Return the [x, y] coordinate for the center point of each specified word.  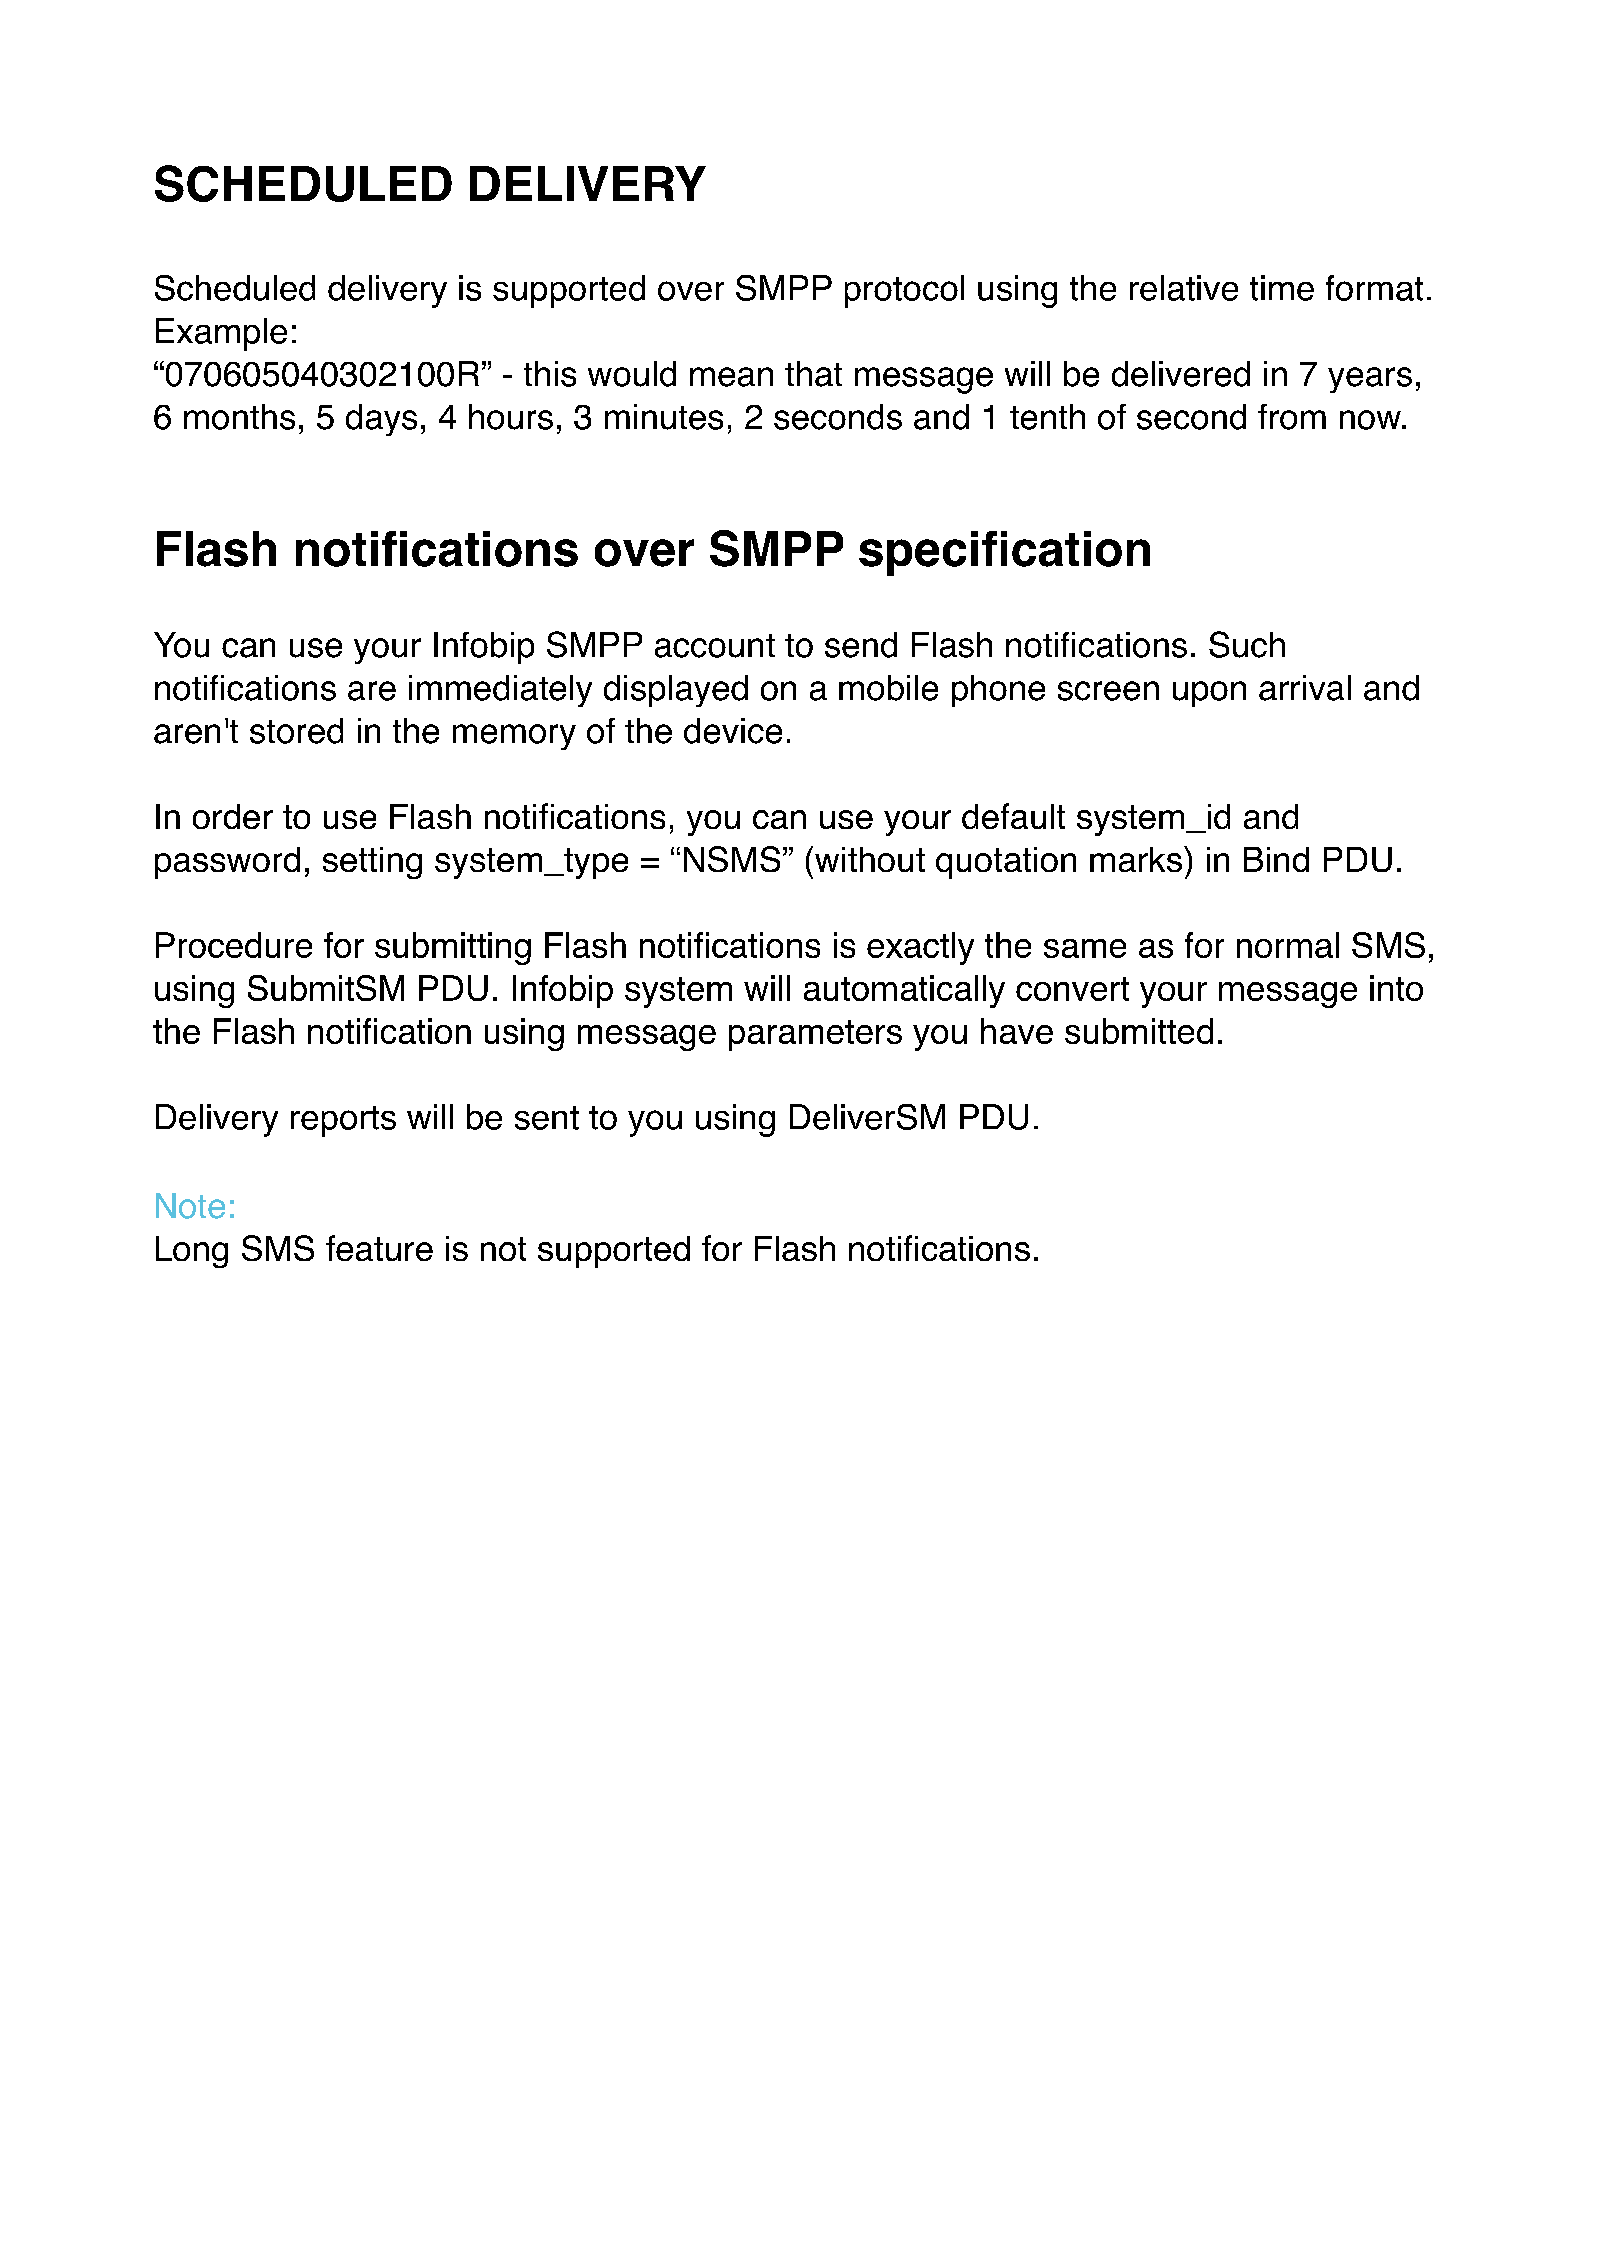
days [381, 420]
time [1282, 288]
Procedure [234, 945]
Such [1247, 644]
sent [547, 1118]
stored [296, 731]
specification [1004, 553]
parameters [815, 1035]
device [733, 731]
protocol [904, 291]
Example [221, 334]
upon [1209, 694]
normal [1288, 945]
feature [379, 1248]
